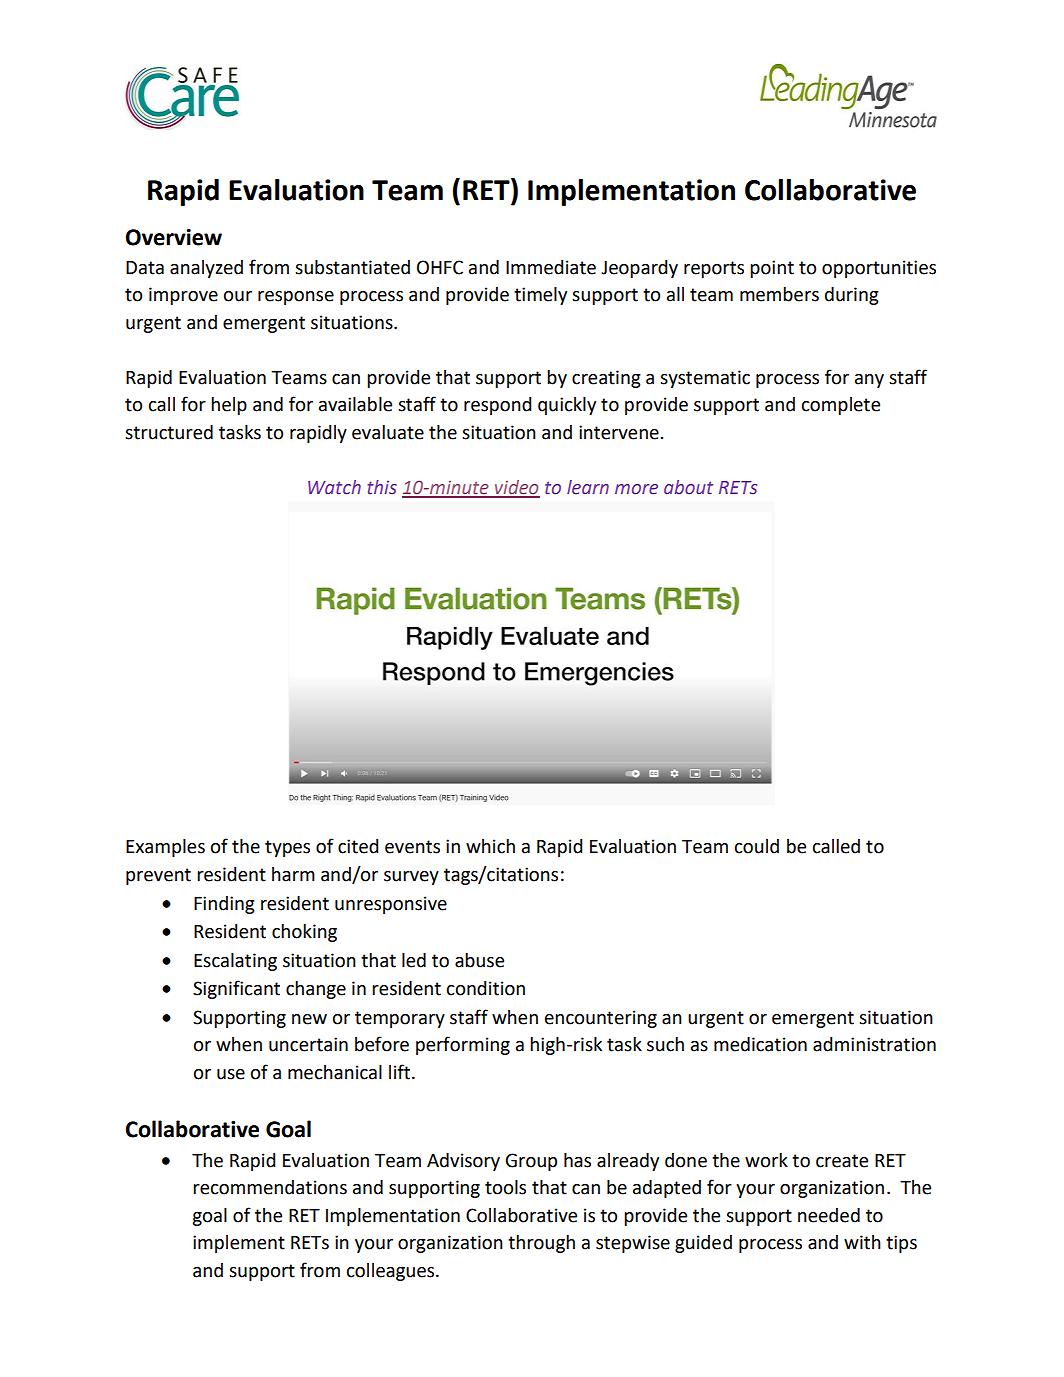 This screenshot has width=1064, height=1377. Describe the element at coordinates (757, 846) in the screenshot. I see `could` at that location.
